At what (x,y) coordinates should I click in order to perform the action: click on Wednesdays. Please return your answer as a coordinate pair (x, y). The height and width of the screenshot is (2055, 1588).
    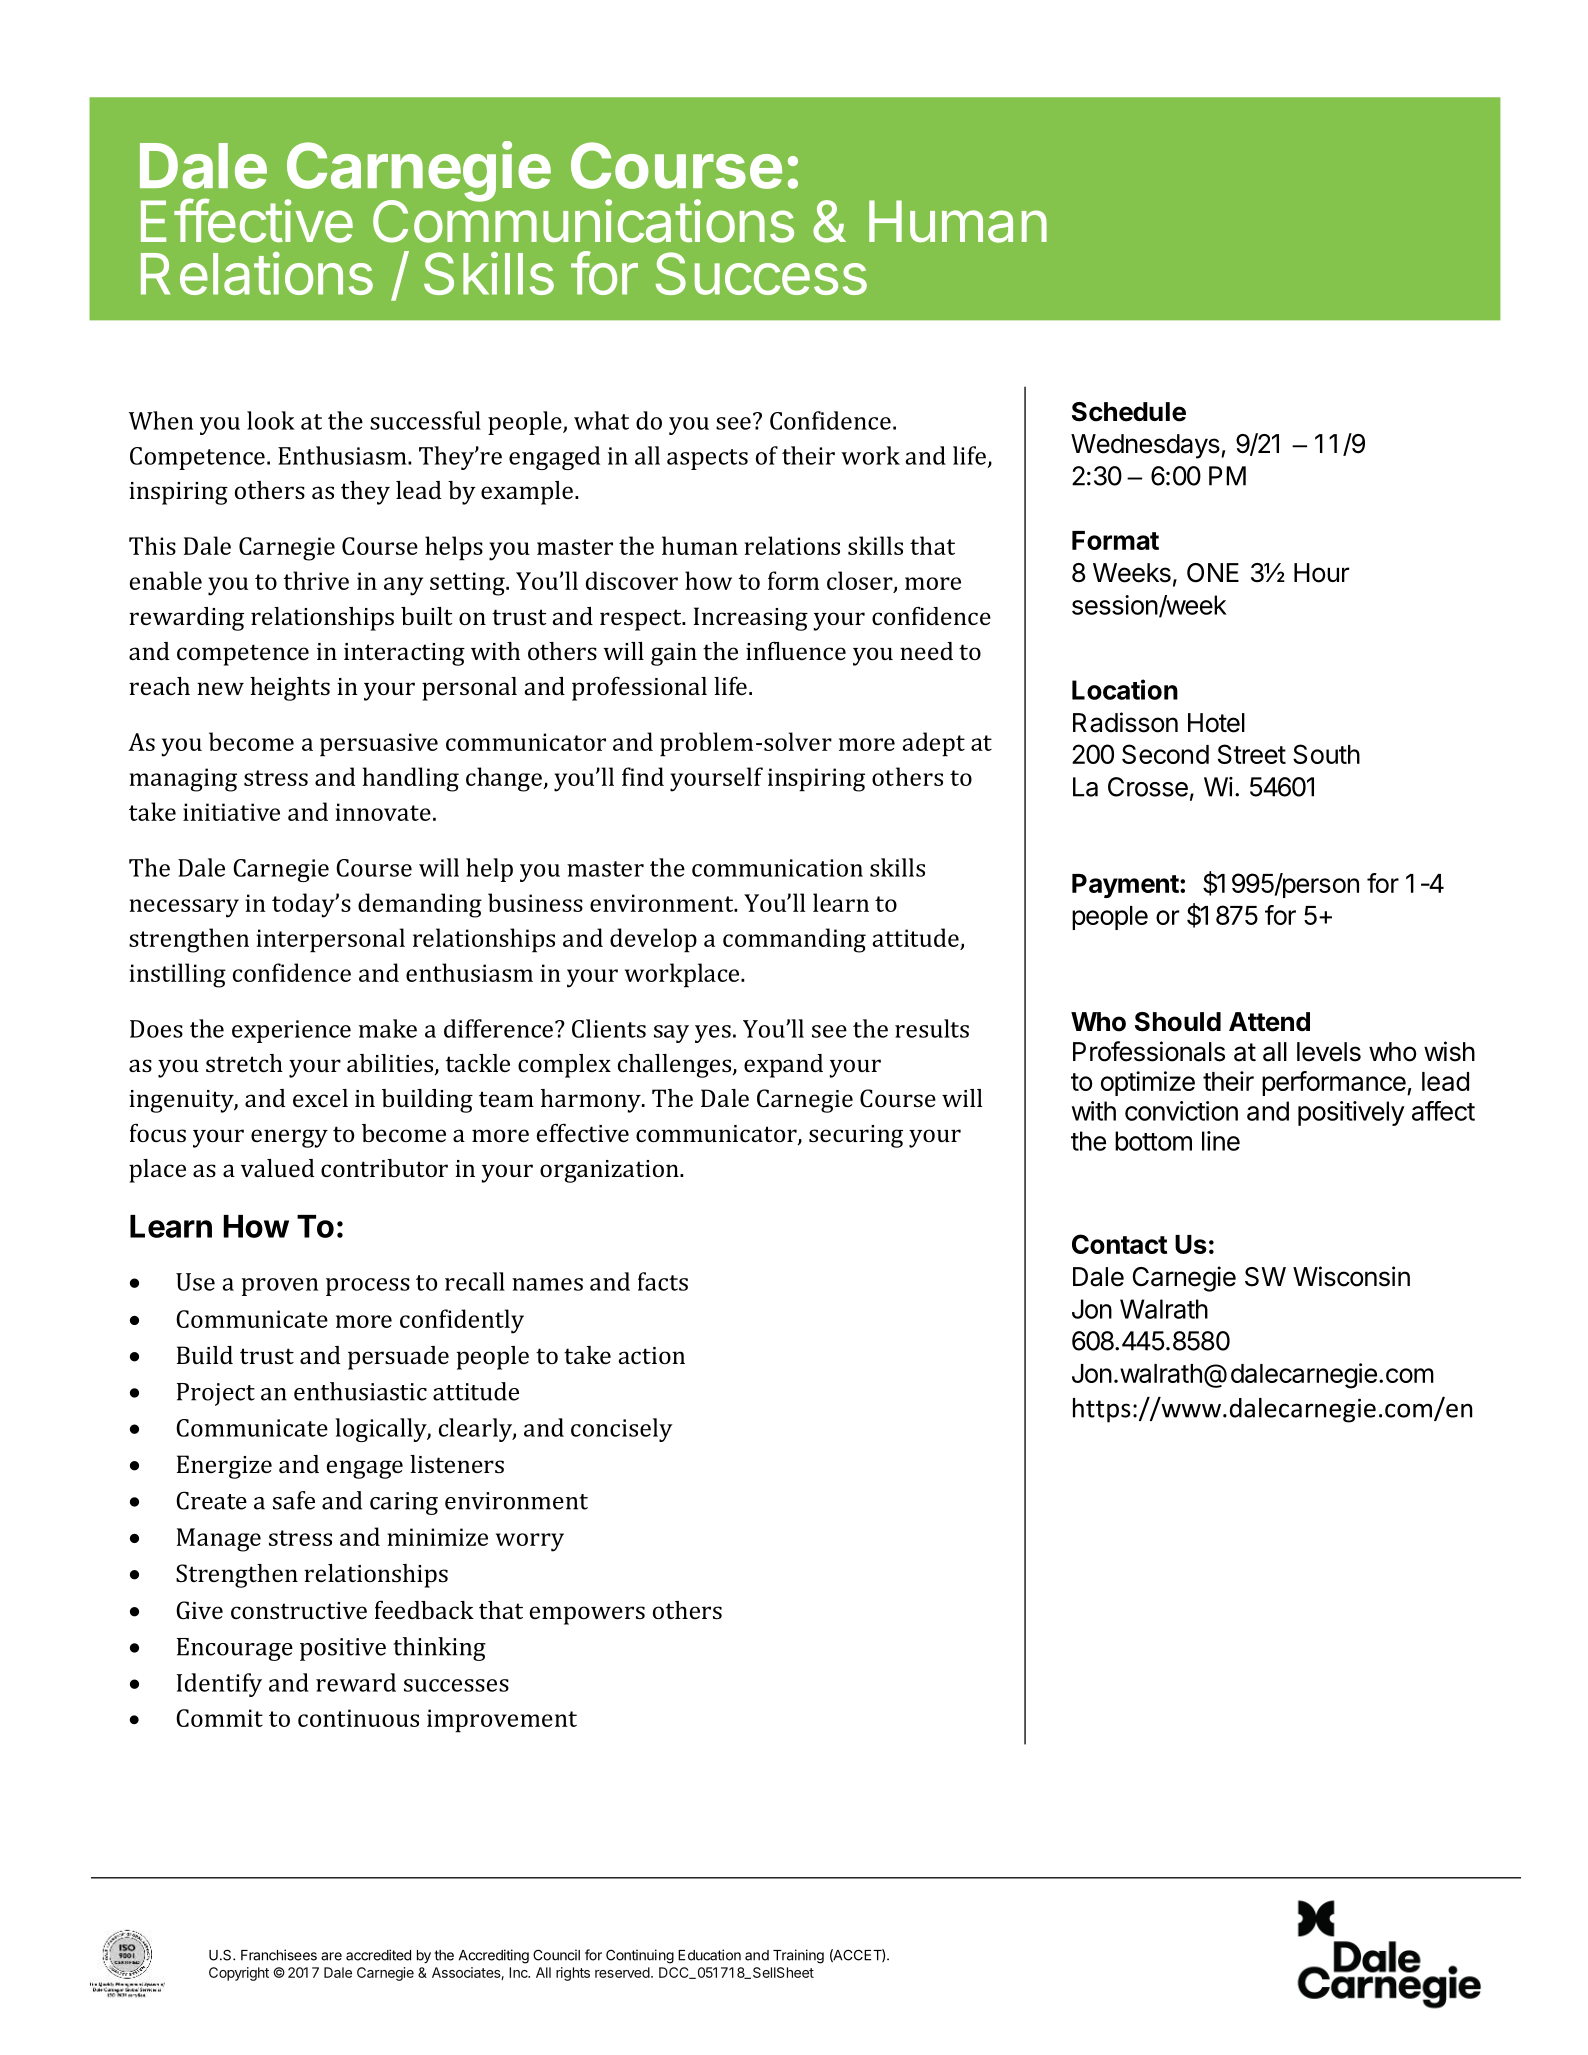
    Looking at the image, I should click on (1146, 446).
